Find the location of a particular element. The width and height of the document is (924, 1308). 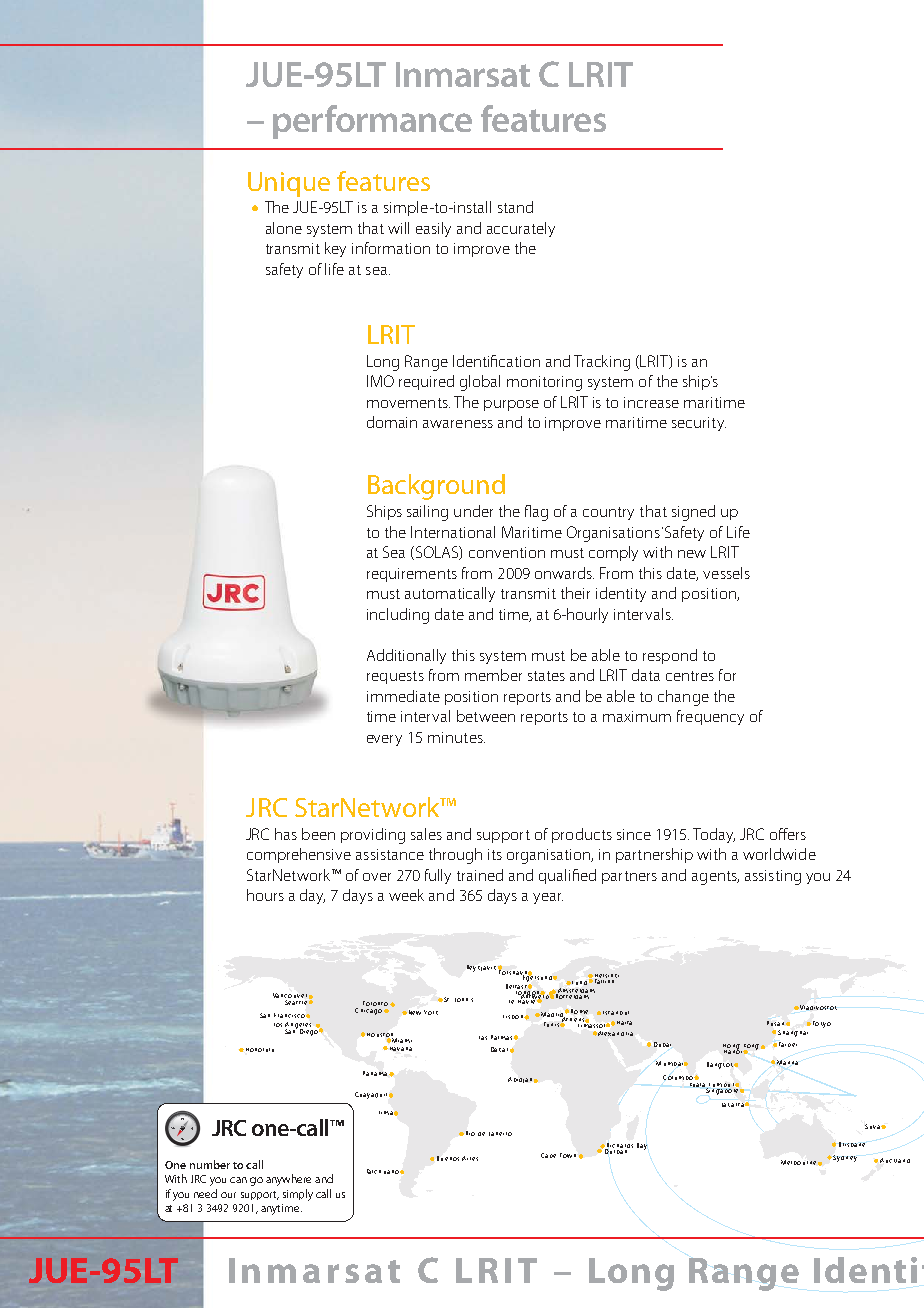

stand is located at coordinates (515, 207).
